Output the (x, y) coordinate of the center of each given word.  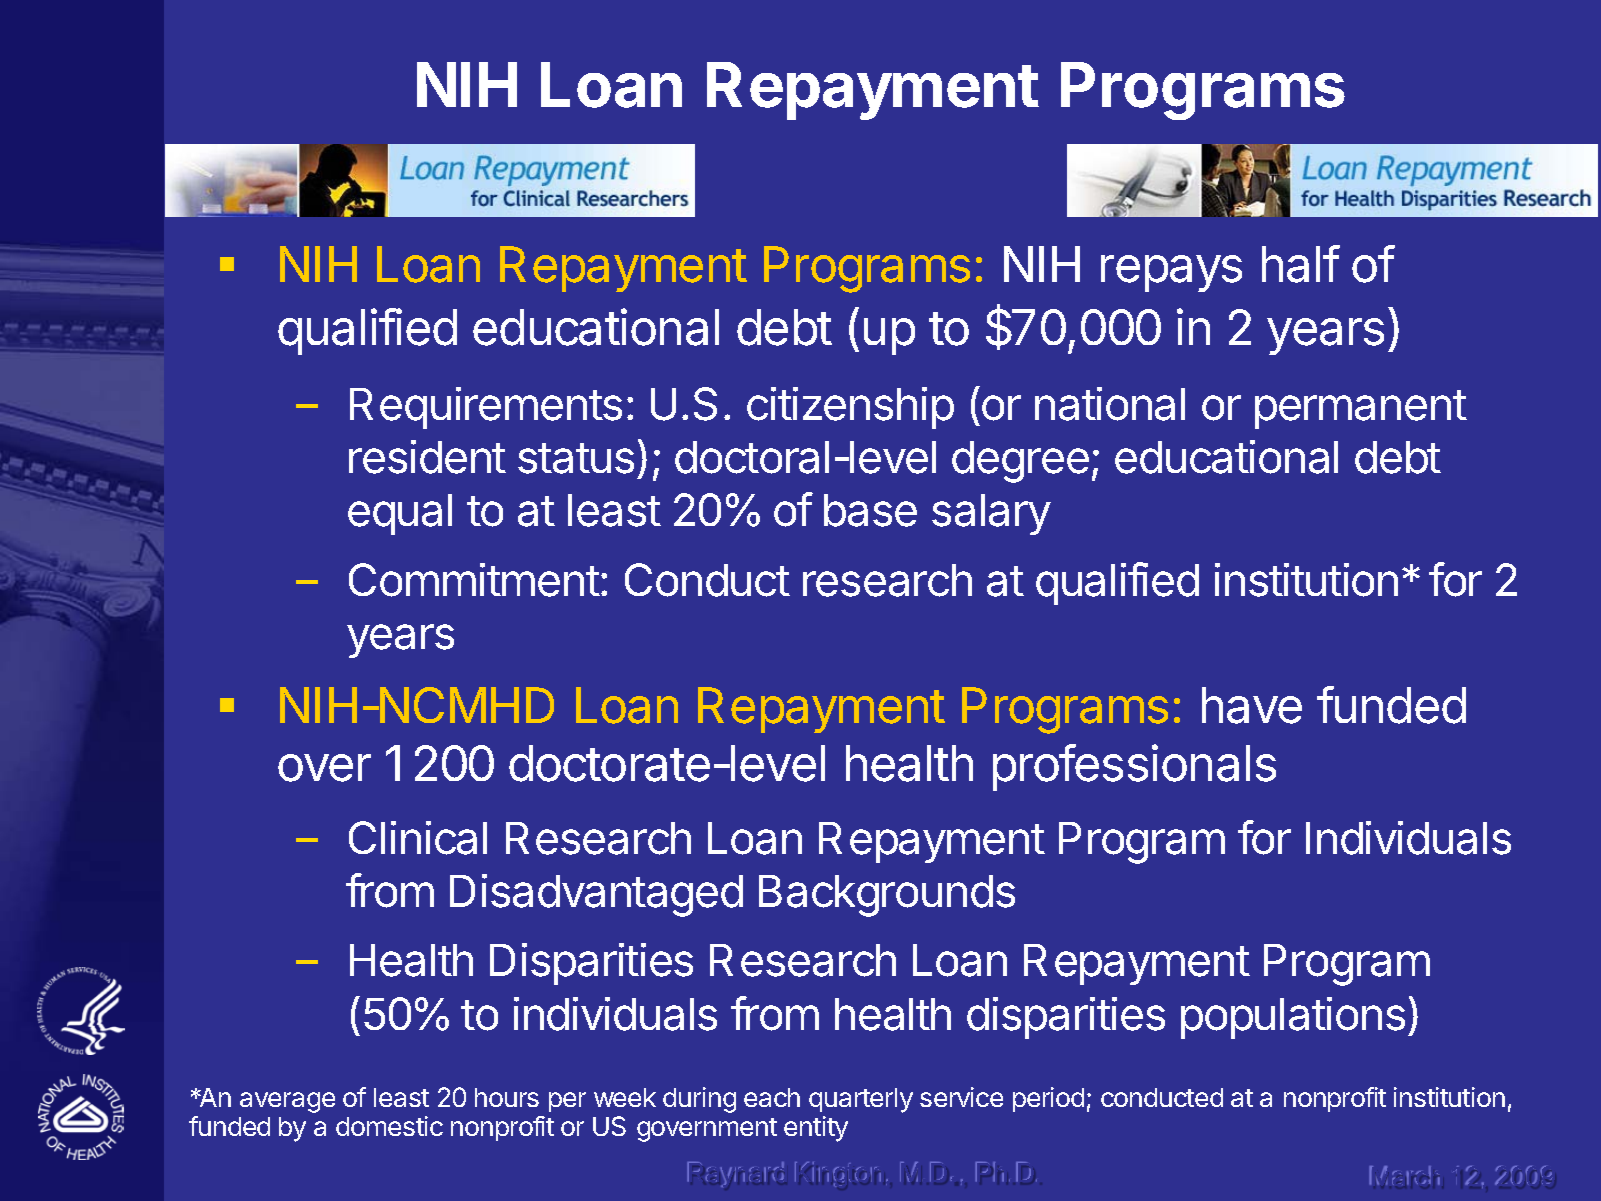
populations (1293, 1018)
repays (1171, 273)
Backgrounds (887, 896)
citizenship (850, 408)
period (1048, 1099)
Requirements (486, 408)
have (1252, 705)
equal (400, 514)
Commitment (474, 580)
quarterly (861, 1100)
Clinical (418, 838)
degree (1020, 462)
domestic (389, 1126)
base (870, 510)
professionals (1134, 767)
